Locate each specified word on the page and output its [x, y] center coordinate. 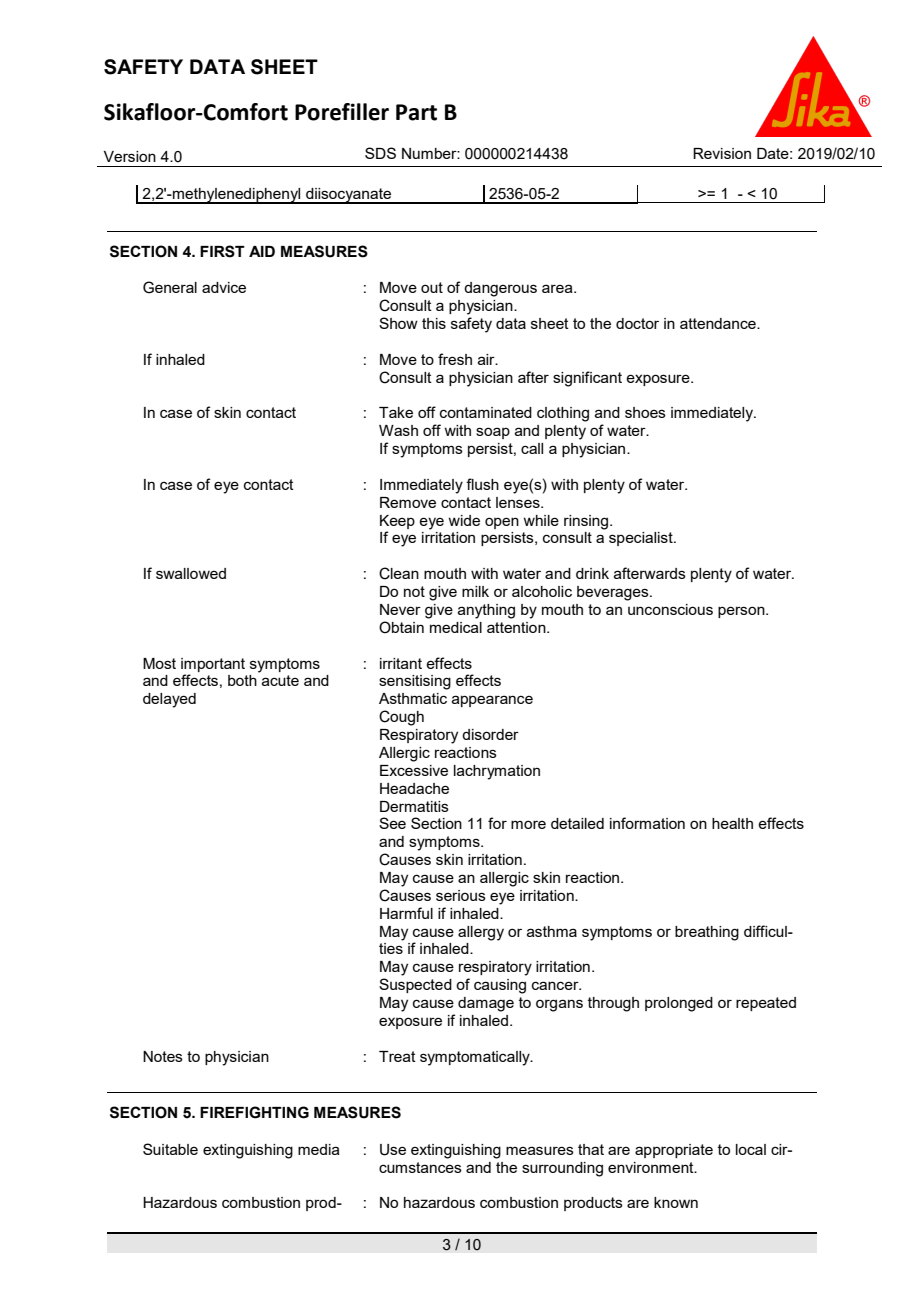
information [647, 823]
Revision [722, 153]
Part [416, 112]
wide [464, 520]
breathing [707, 933]
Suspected [415, 985]
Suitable [170, 1149]
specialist [642, 539]
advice [224, 287]
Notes [163, 1056]
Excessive [414, 770]
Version [130, 156]
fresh [455, 359]
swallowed [191, 573]
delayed [169, 700]
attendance [719, 323]
